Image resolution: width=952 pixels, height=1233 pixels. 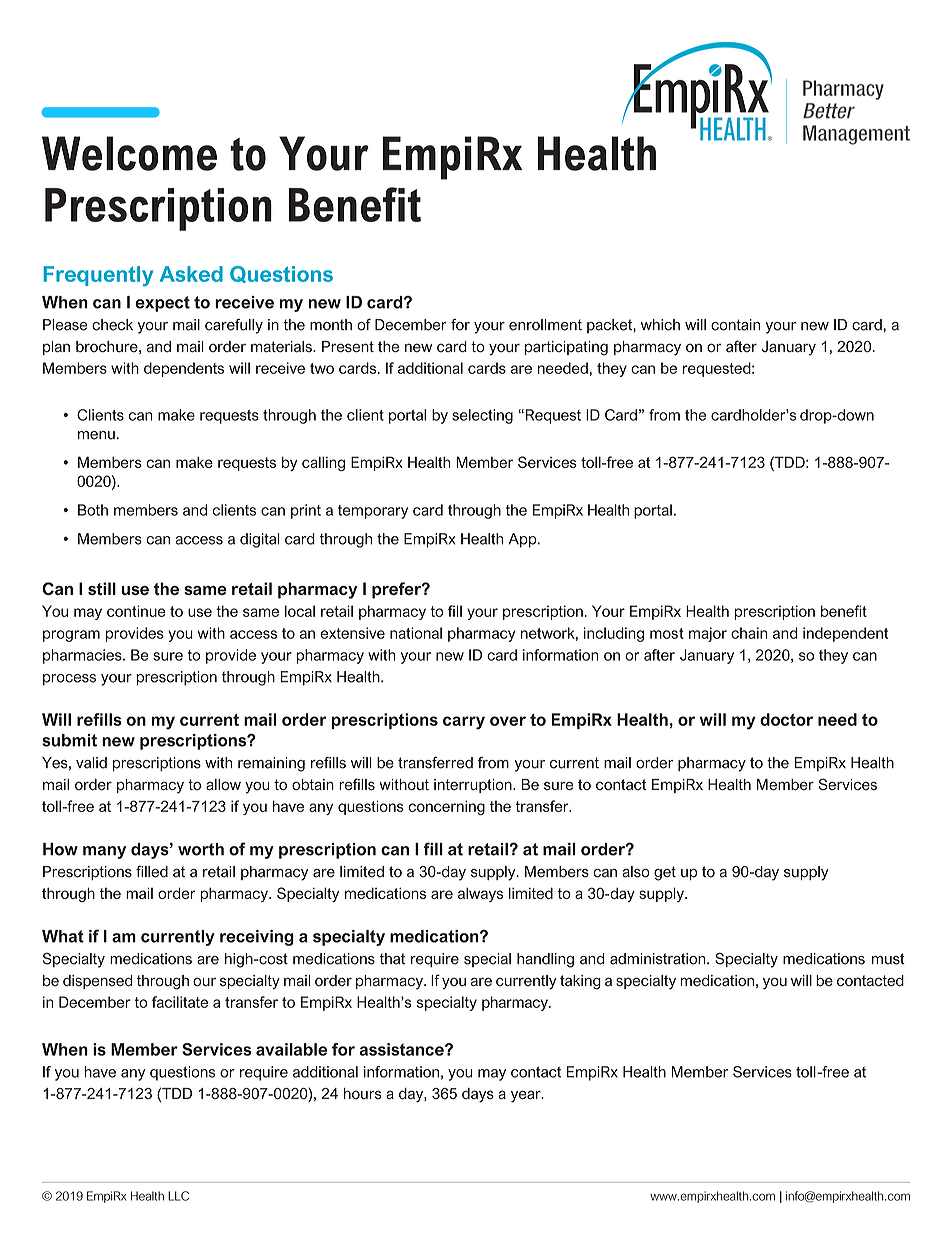 What do you see at coordinates (786, 719) in the screenshot?
I see `doctor` at bounding box center [786, 719].
